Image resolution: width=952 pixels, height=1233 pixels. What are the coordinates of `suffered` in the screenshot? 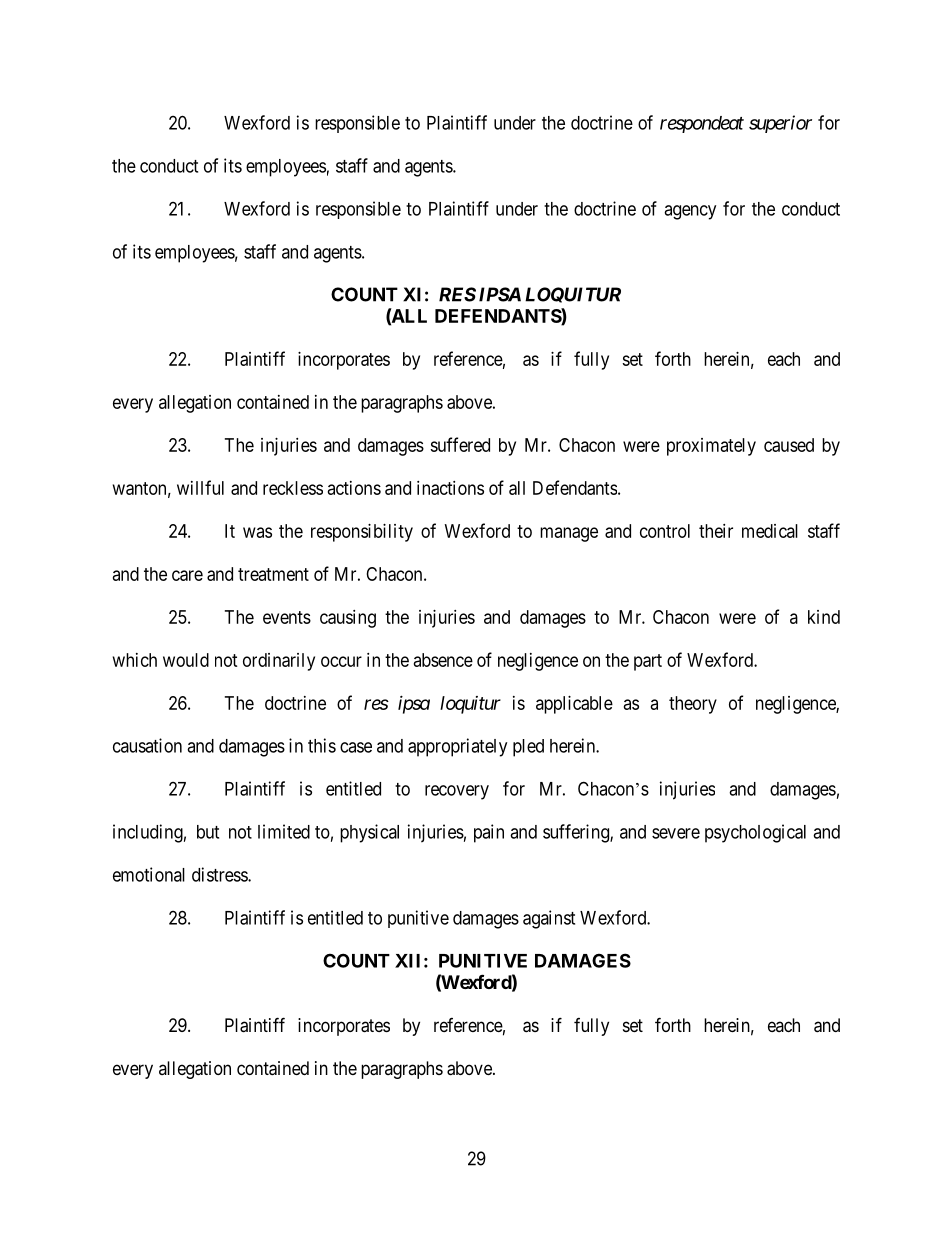 It's located at (460, 444).
